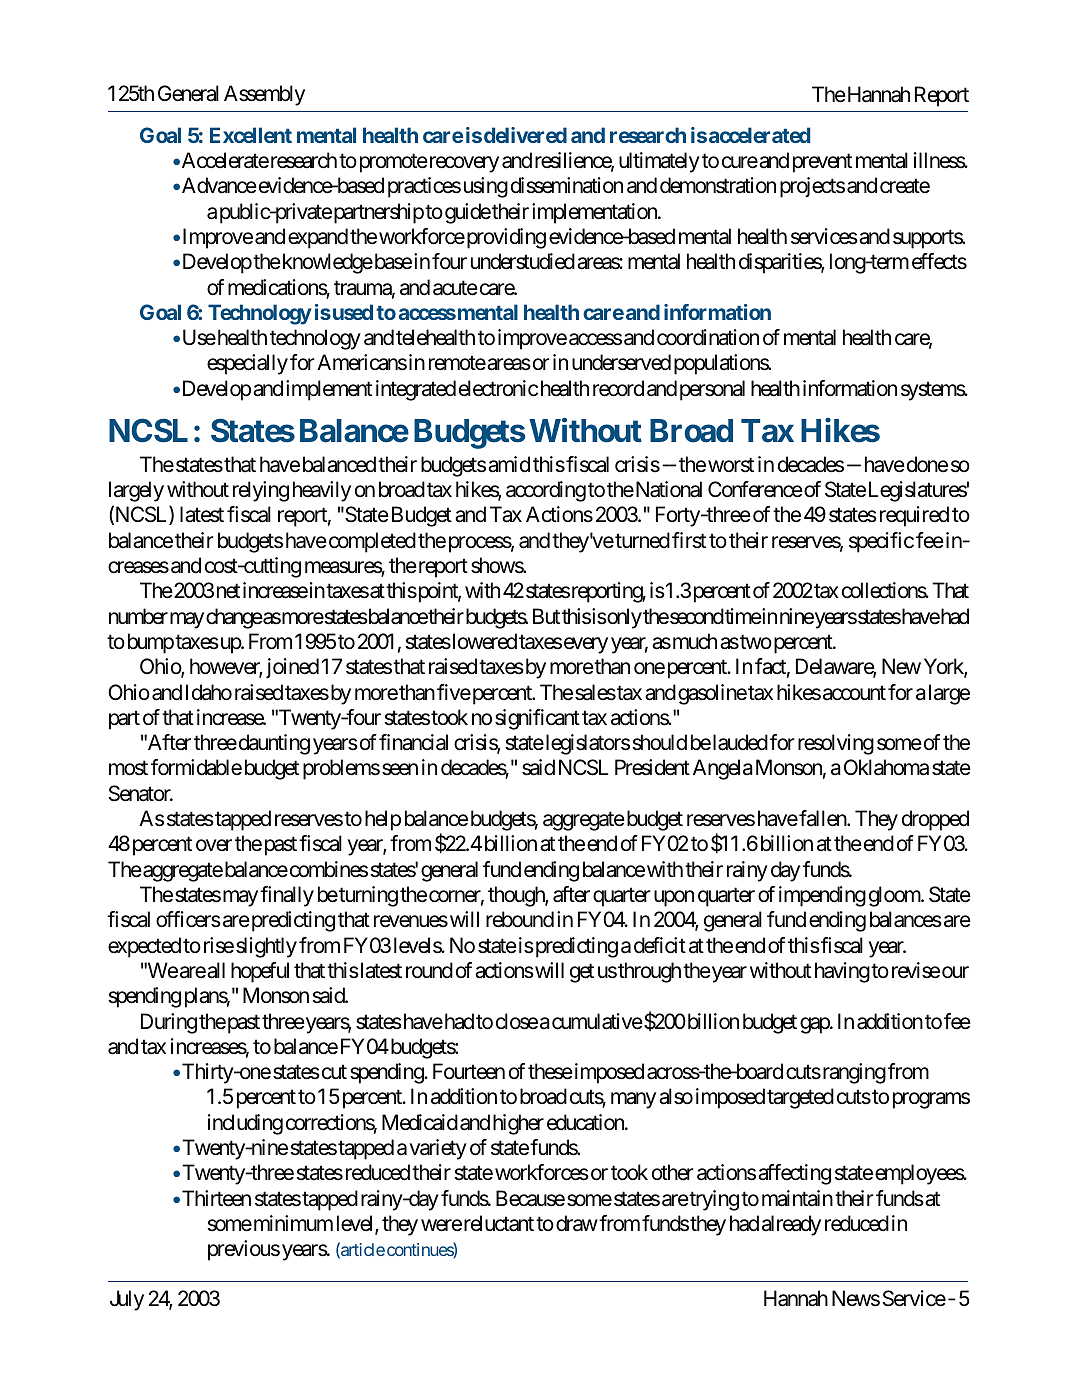  What do you see at coordinates (216, 1198) in the document?
I see `Thirteen` at bounding box center [216, 1198].
